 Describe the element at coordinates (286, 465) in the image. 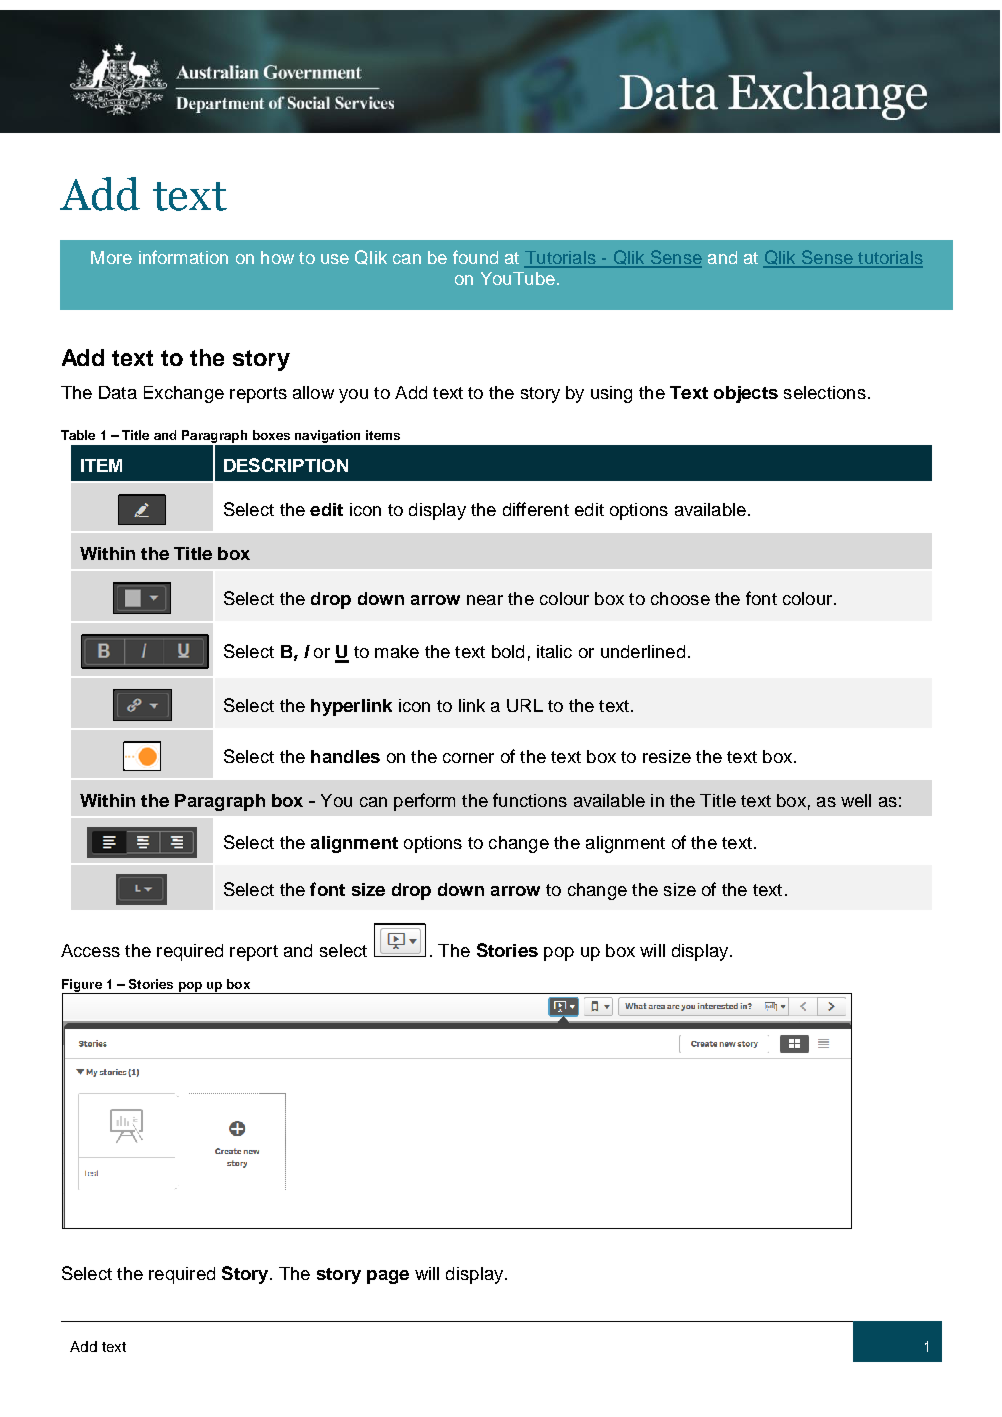

I see `DESCRIPTION` at that location.
